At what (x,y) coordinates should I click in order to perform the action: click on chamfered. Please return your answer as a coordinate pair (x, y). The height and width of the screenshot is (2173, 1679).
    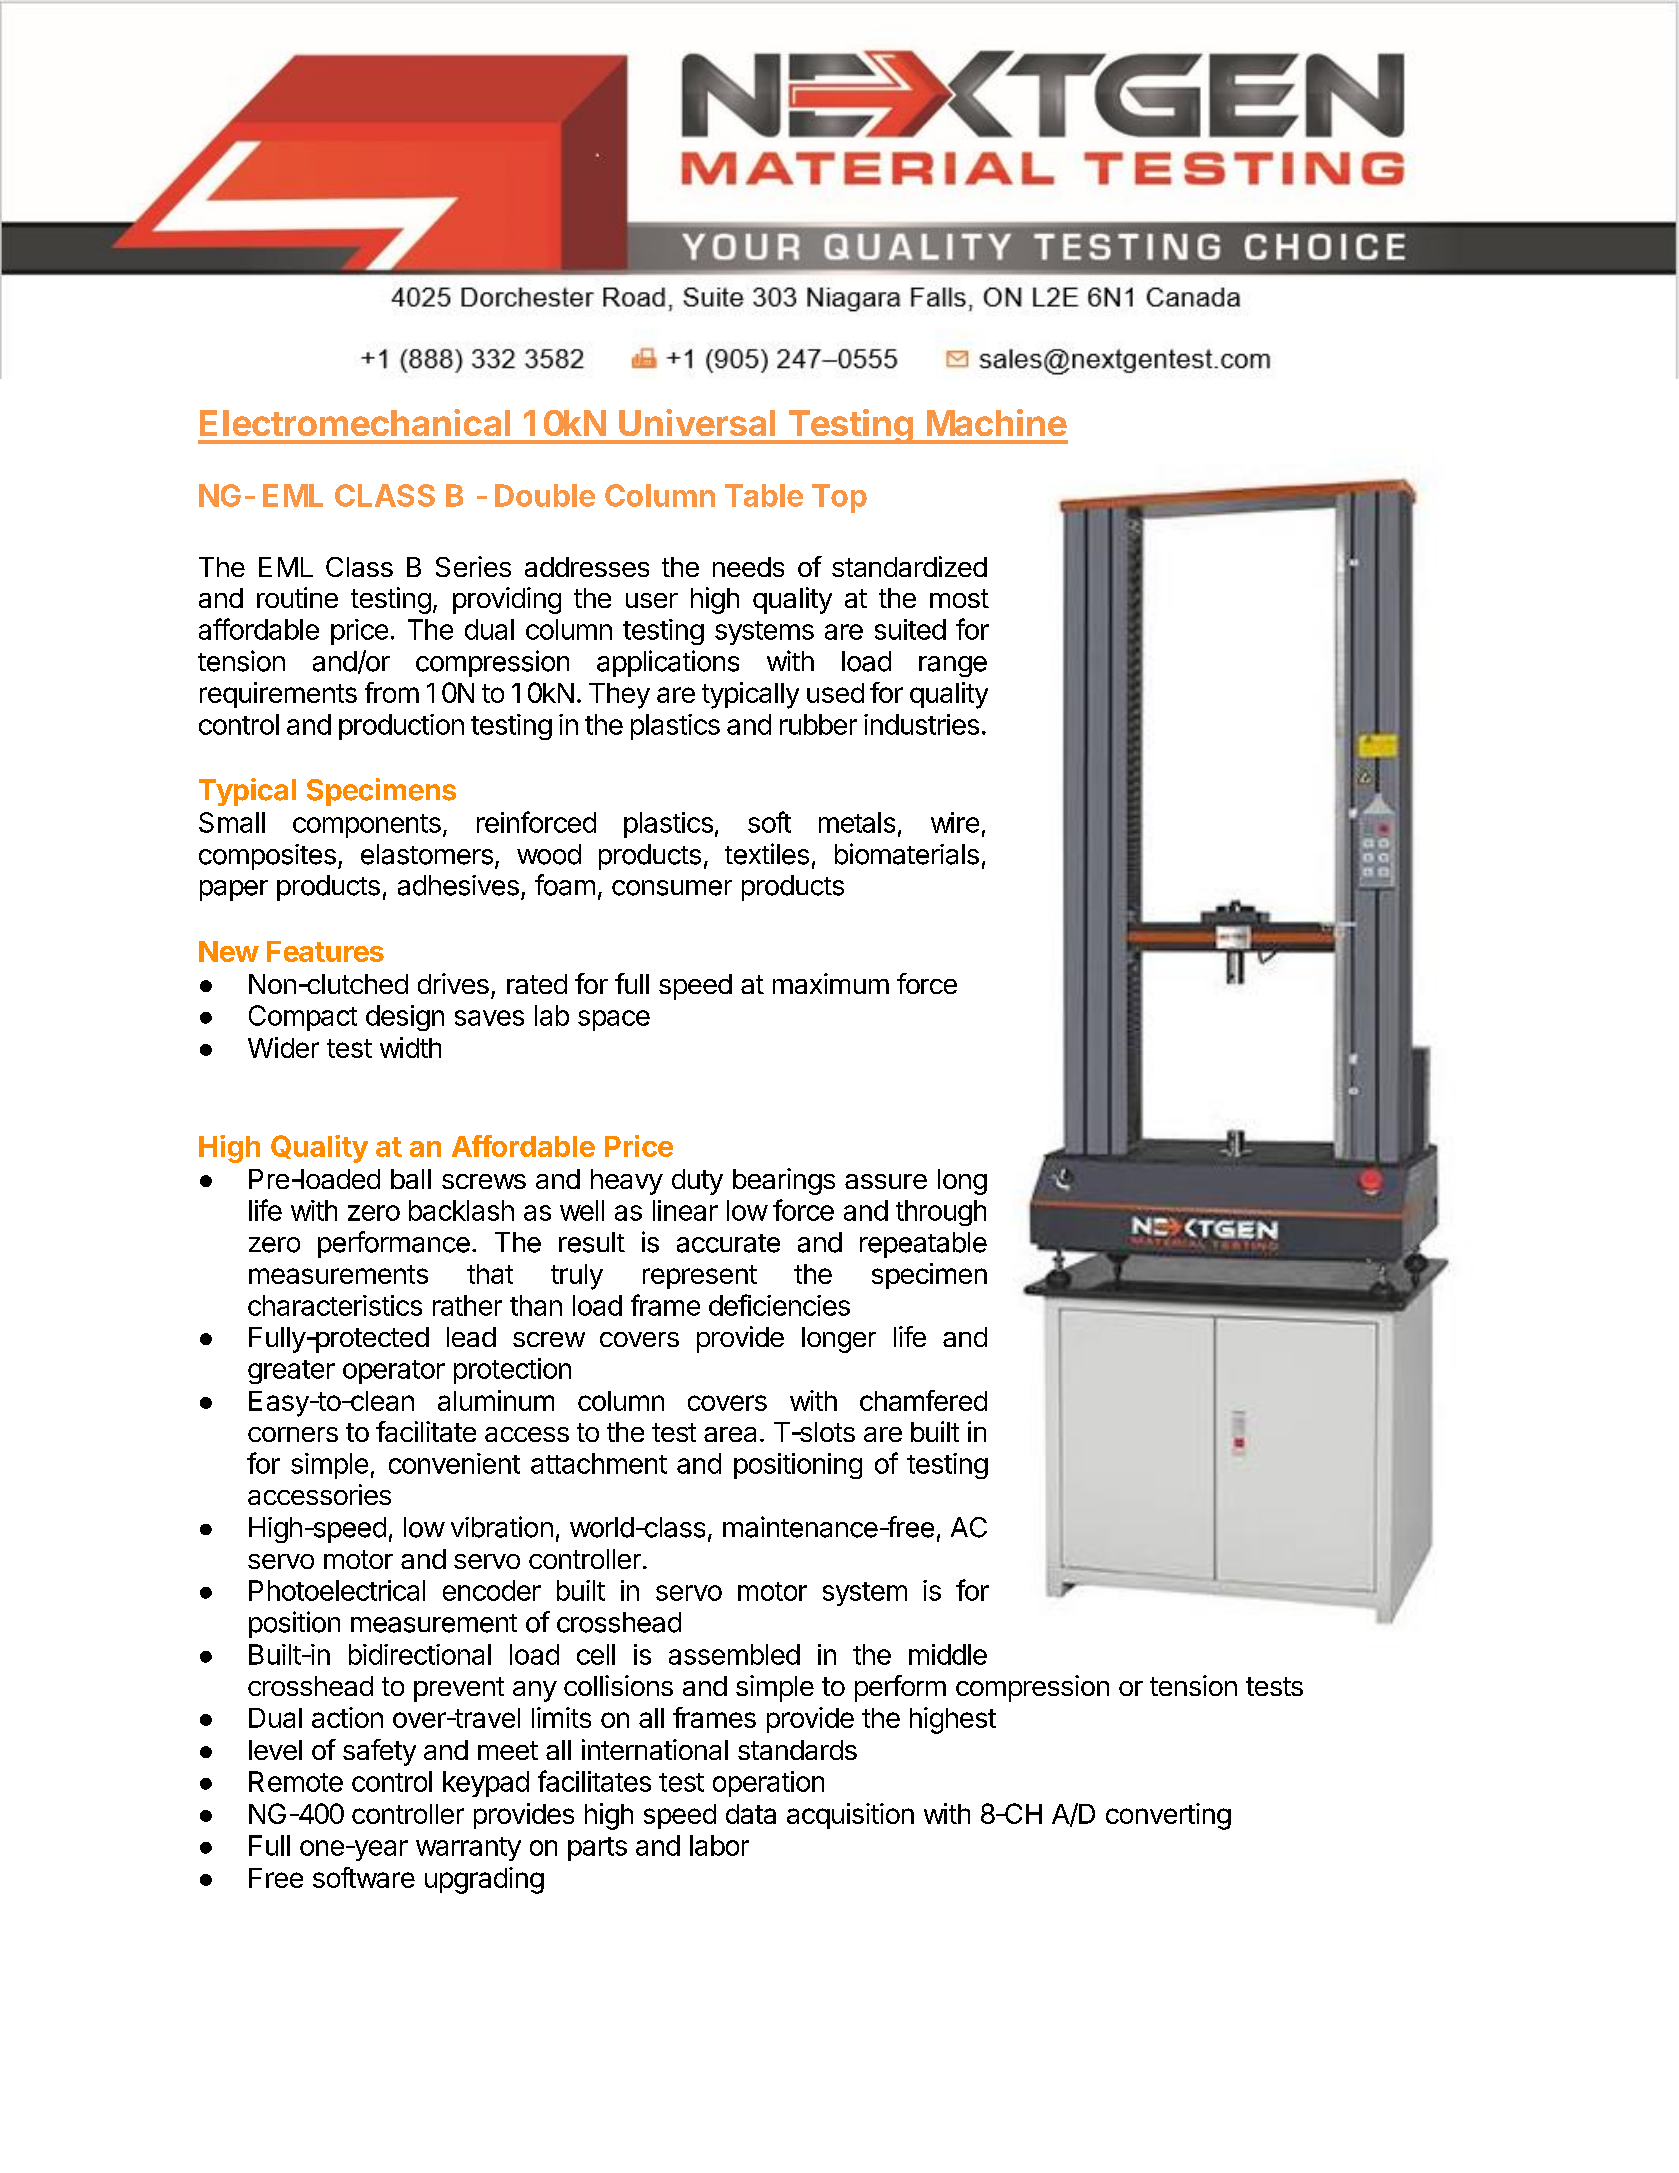
    Looking at the image, I should click on (923, 1400).
